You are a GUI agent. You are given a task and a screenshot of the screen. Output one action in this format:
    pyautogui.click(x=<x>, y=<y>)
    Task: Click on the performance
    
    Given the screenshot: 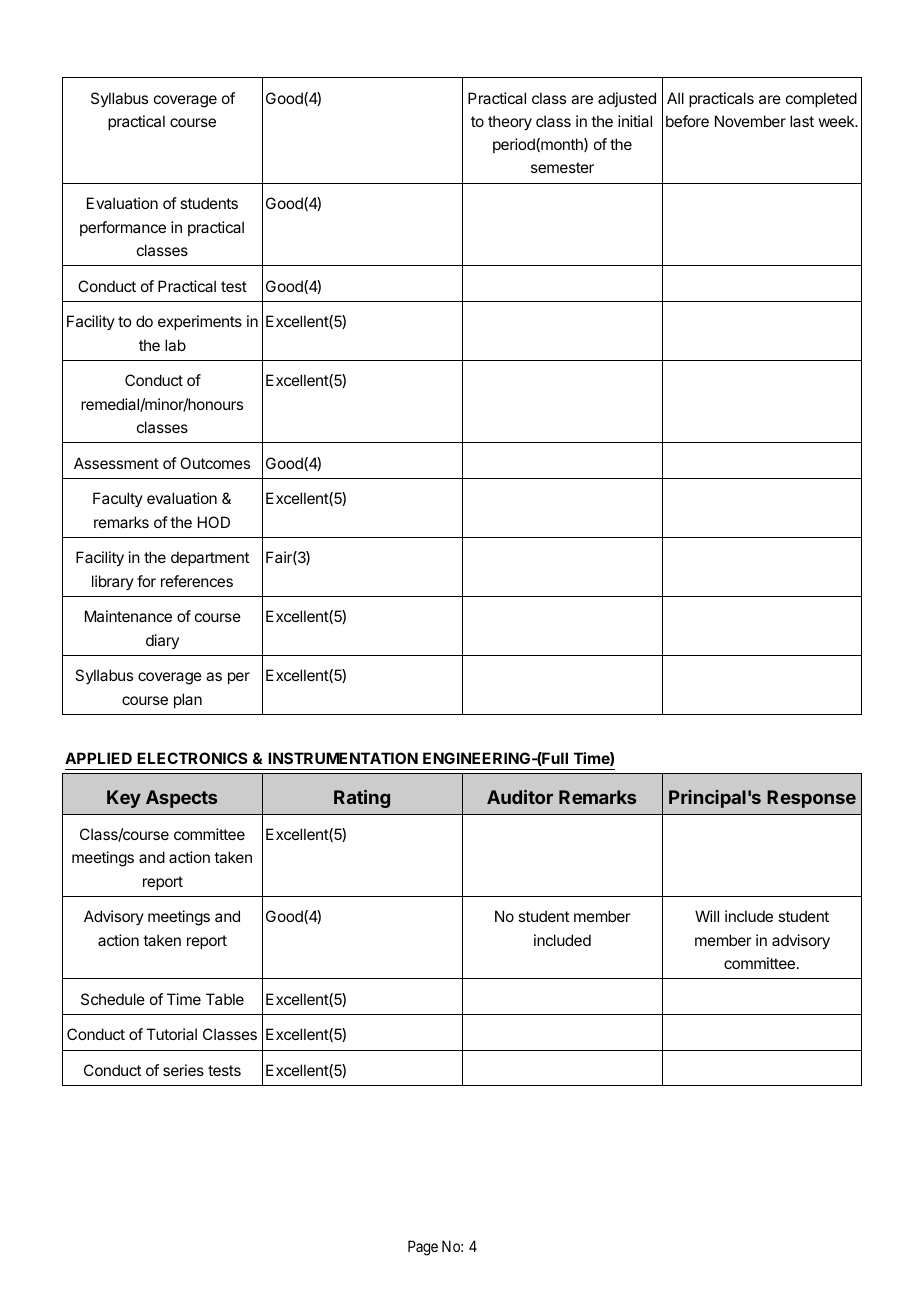 What is the action you would take?
    pyautogui.click(x=123, y=228)
